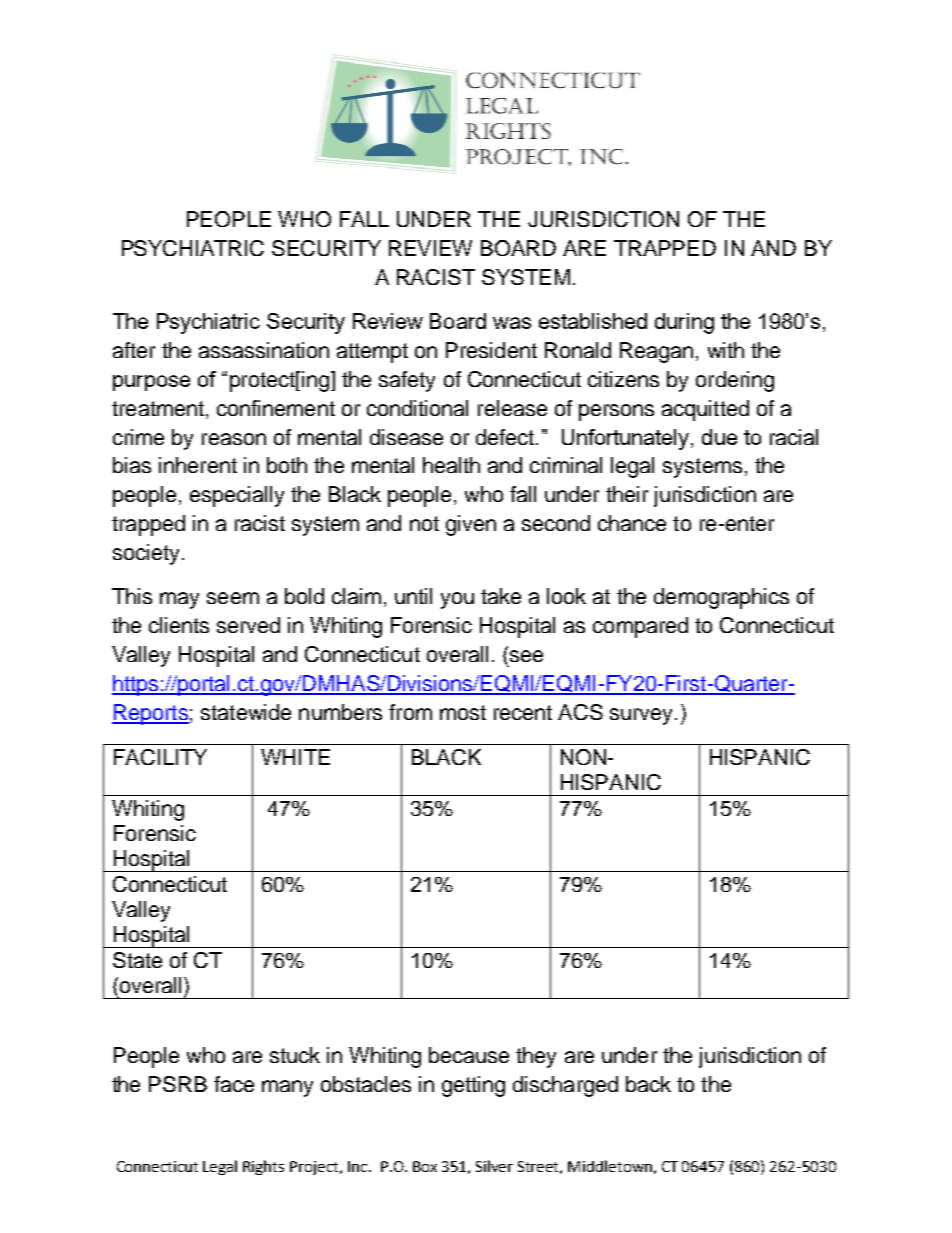 This document has height=1233, width=952. What do you see at coordinates (263, 1167) in the document?
I see `Rights` at bounding box center [263, 1167].
